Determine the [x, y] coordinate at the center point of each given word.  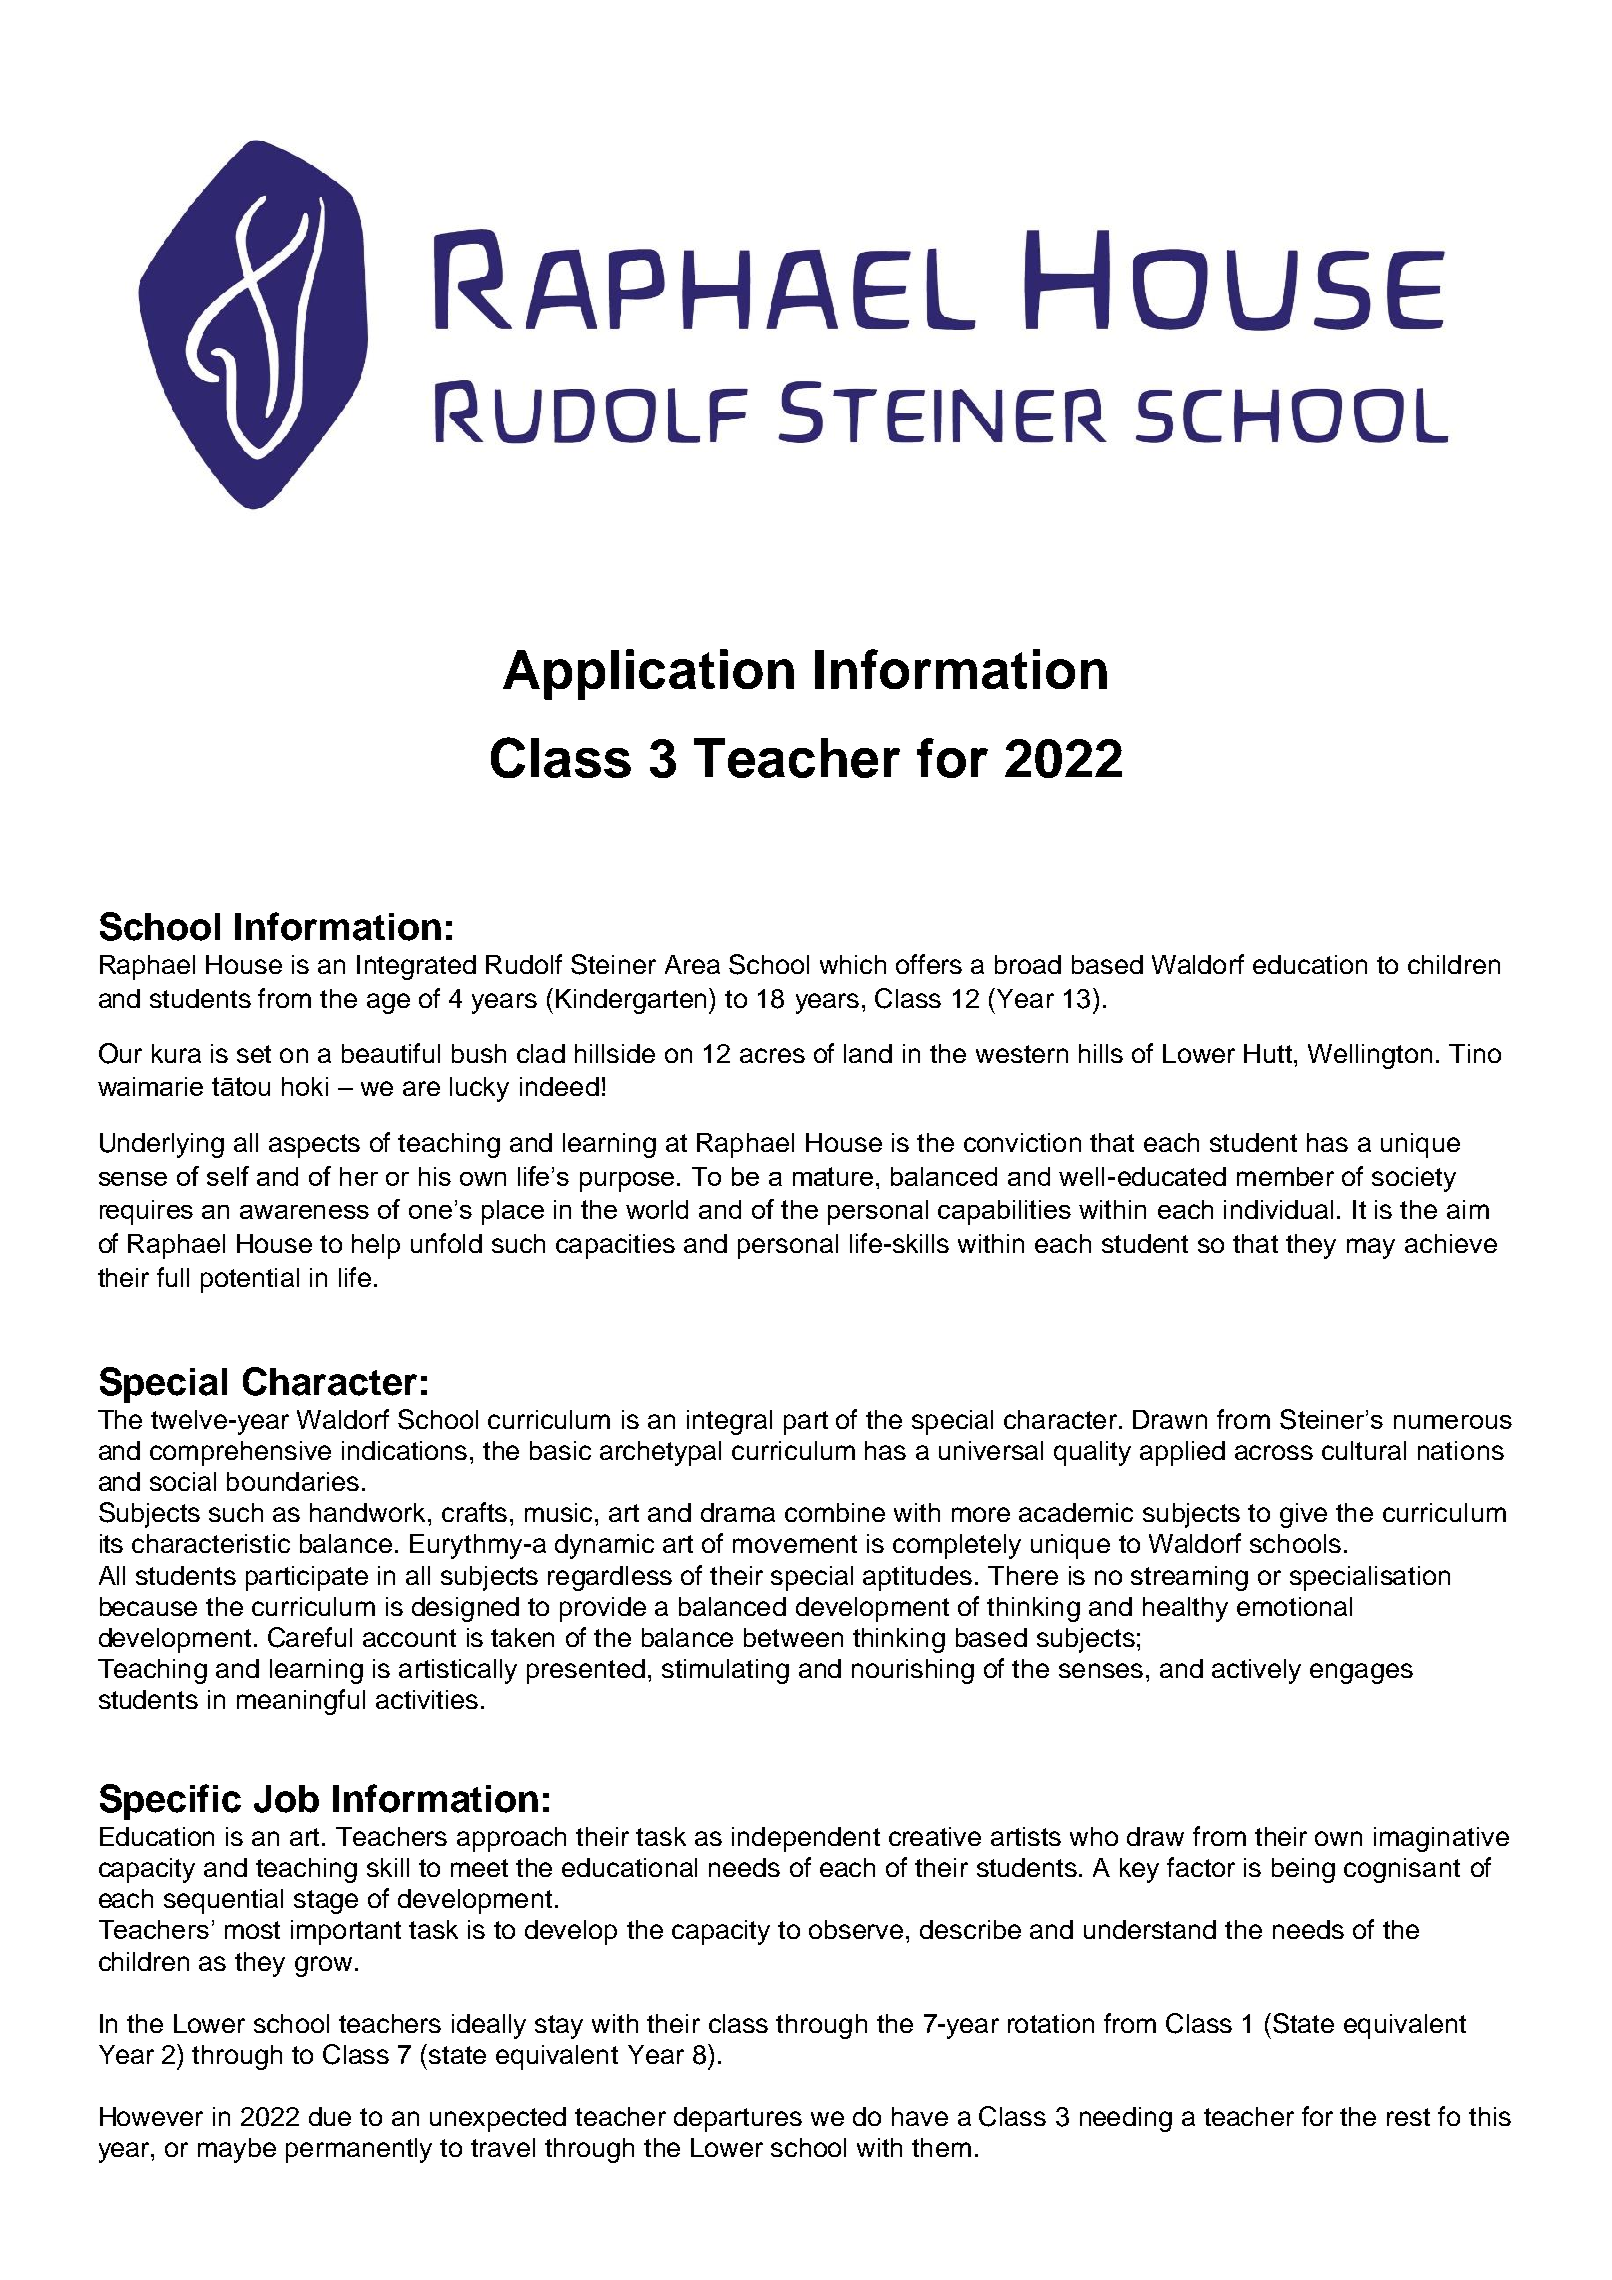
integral [729, 1422]
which [853, 964]
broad [1028, 964]
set [254, 1054]
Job [286, 1799]
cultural [1364, 1450]
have [920, 2116]
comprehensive [240, 1453]
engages [1361, 1673]
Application [648, 674]
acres [772, 1055]
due [330, 2116]
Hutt [1269, 1053]
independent [806, 1839]
